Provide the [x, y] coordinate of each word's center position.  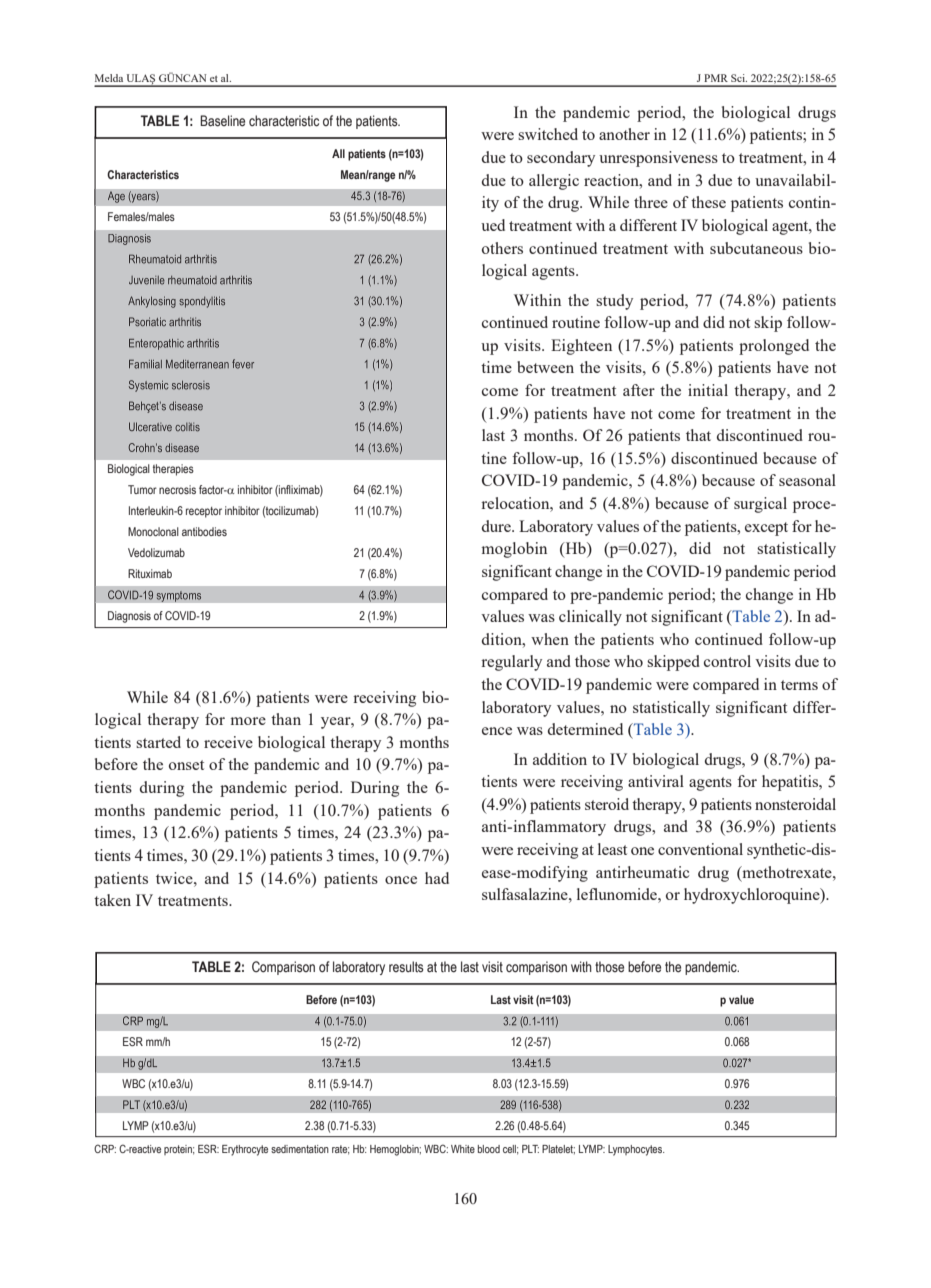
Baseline [222, 121]
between [545, 367]
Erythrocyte [245, 1150]
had [437, 878]
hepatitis [791, 783]
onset [186, 765]
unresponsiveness [658, 159]
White [463, 1149]
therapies [173, 470]
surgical [760, 505]
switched [548, 134]
